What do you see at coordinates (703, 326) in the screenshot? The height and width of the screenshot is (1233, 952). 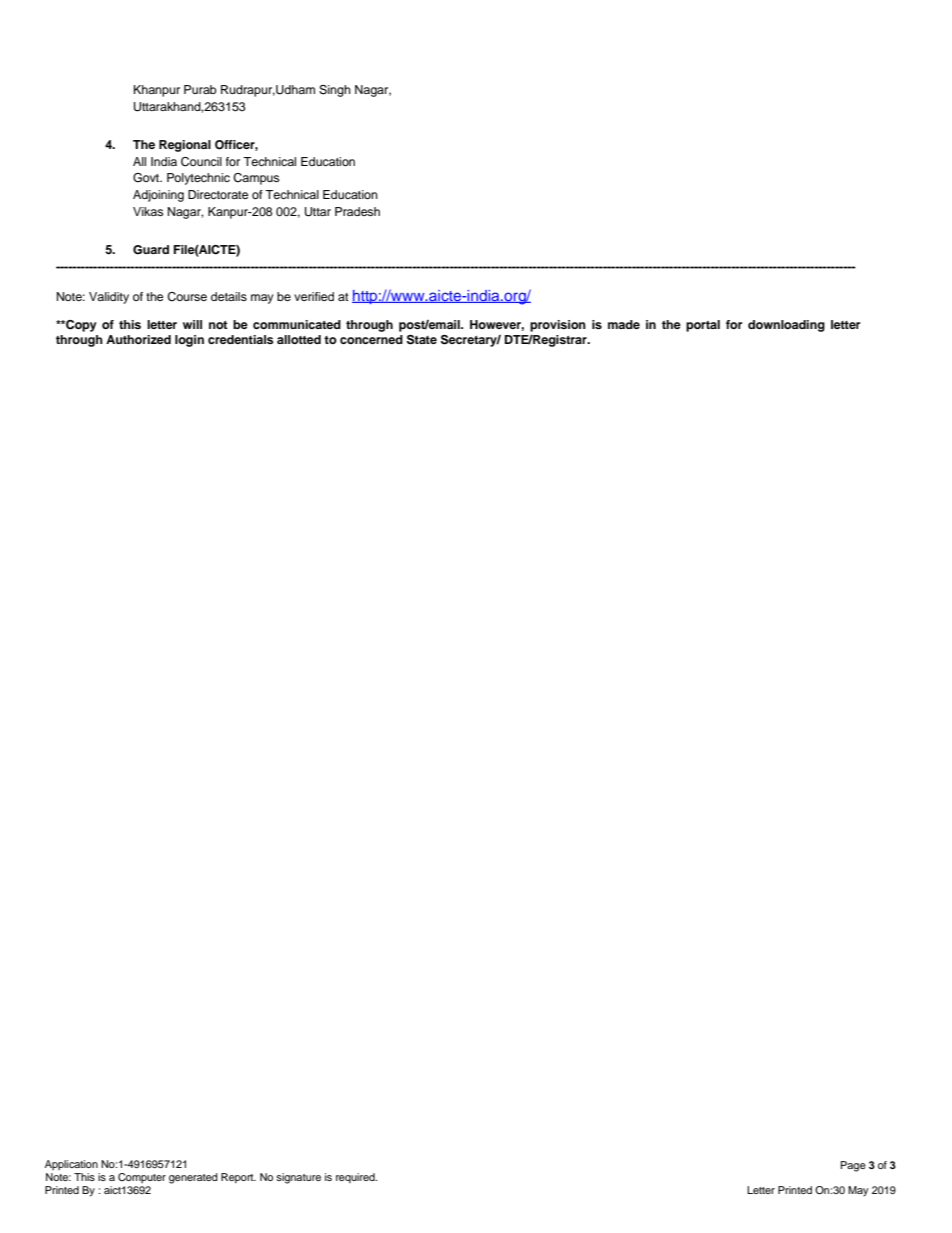 I see `portal` at bounding box center [703, 326].
